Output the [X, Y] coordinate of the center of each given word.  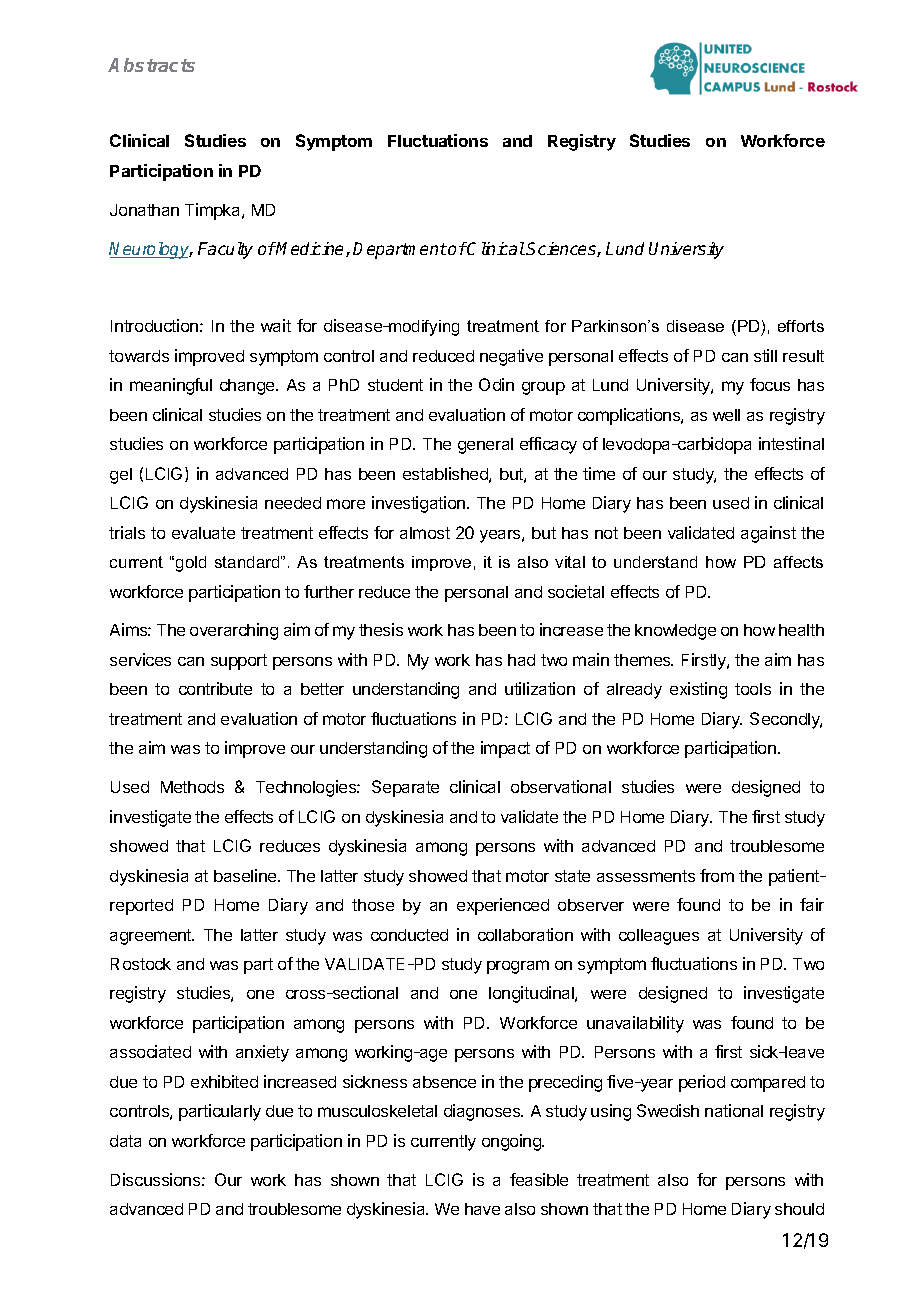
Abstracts [151, 65]
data [125, 1141]
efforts [801, 326]
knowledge [675, 632]
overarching [234, 631]
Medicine [311, 249]
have [482, 1209]
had [521, 660]
